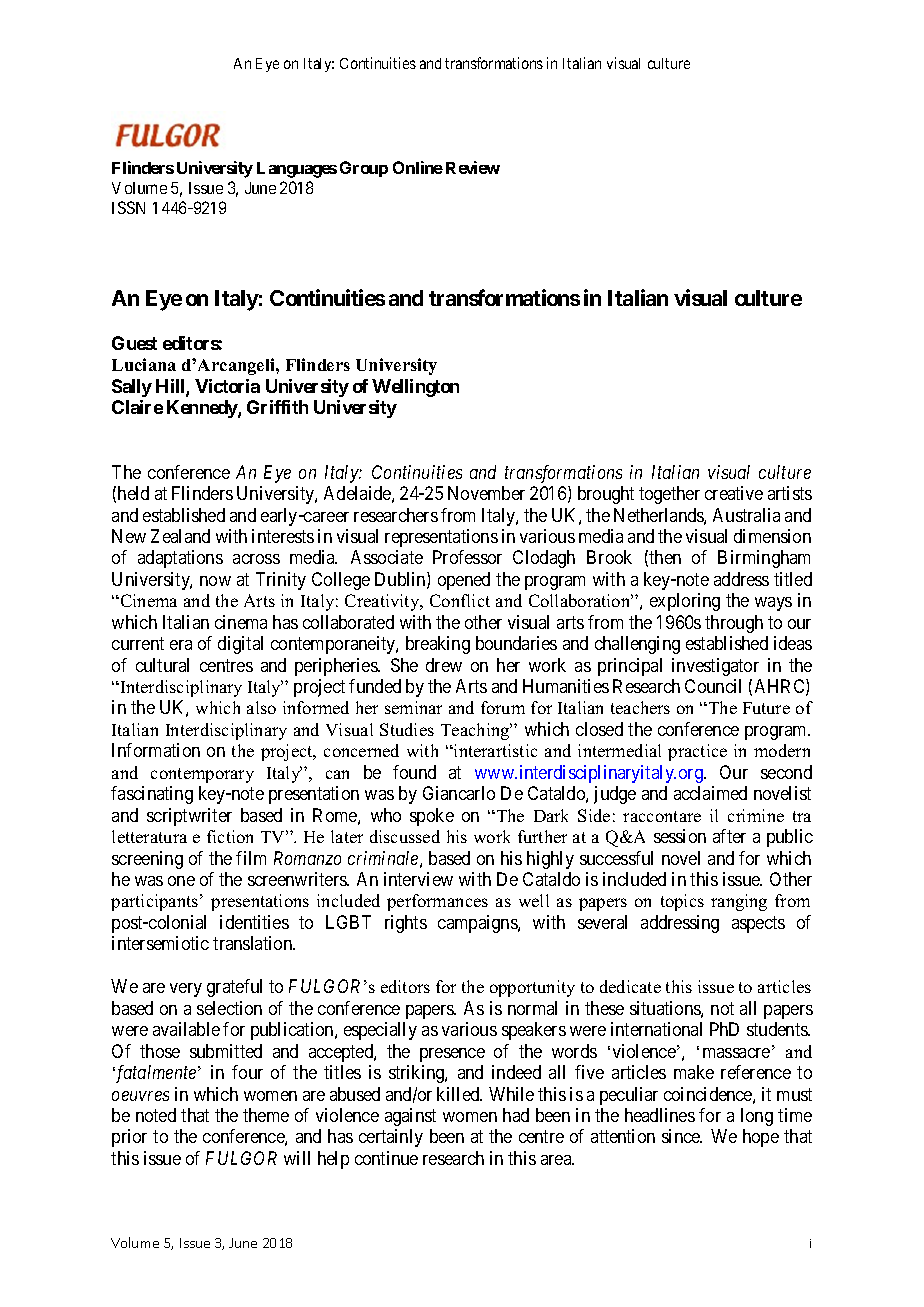 This image has width=924, height=1307. Describe the element at coordinates (266, 1115) in the image. I see `theme` at that location.
